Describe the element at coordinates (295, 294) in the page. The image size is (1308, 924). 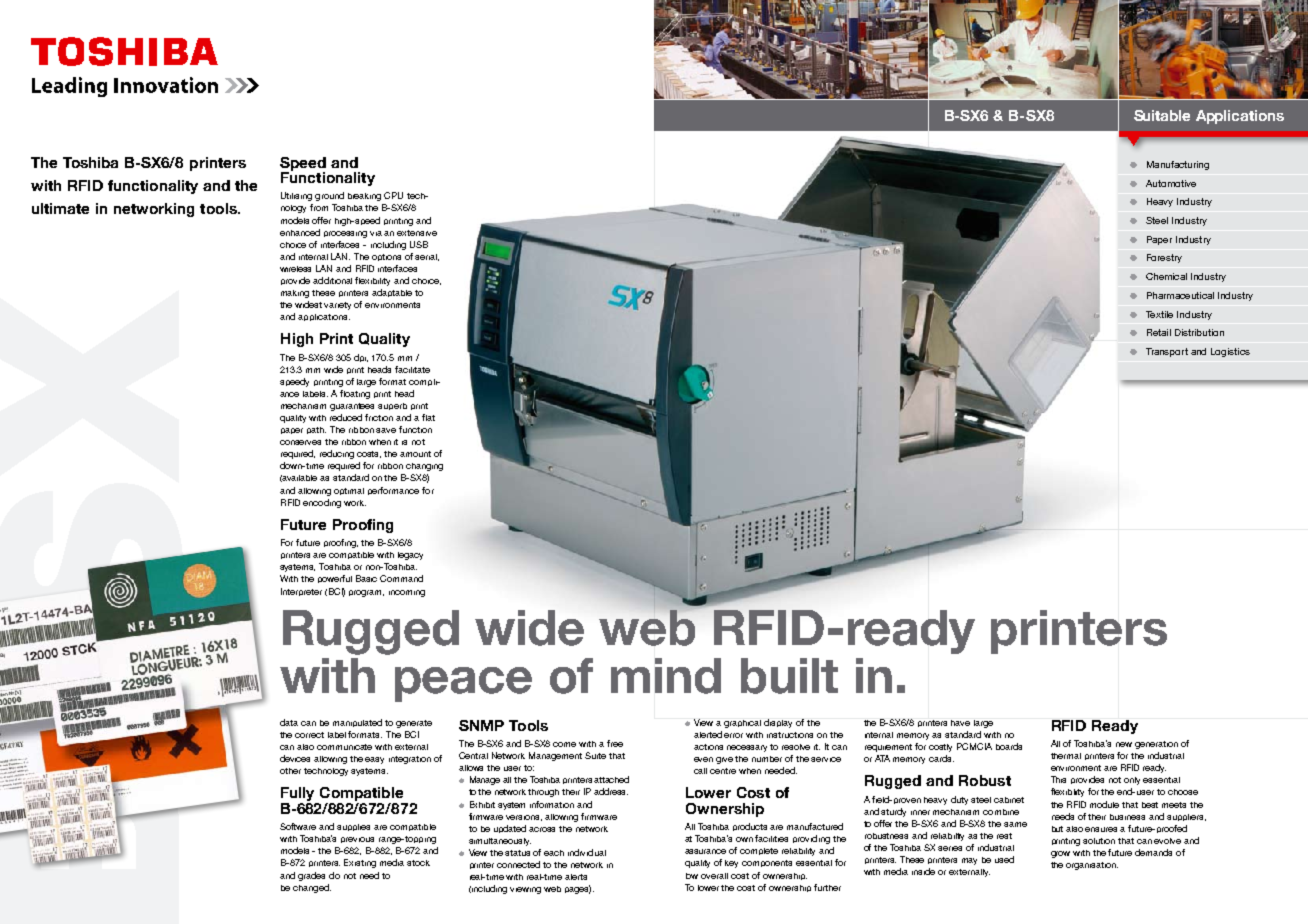
I see `making` at that location.
